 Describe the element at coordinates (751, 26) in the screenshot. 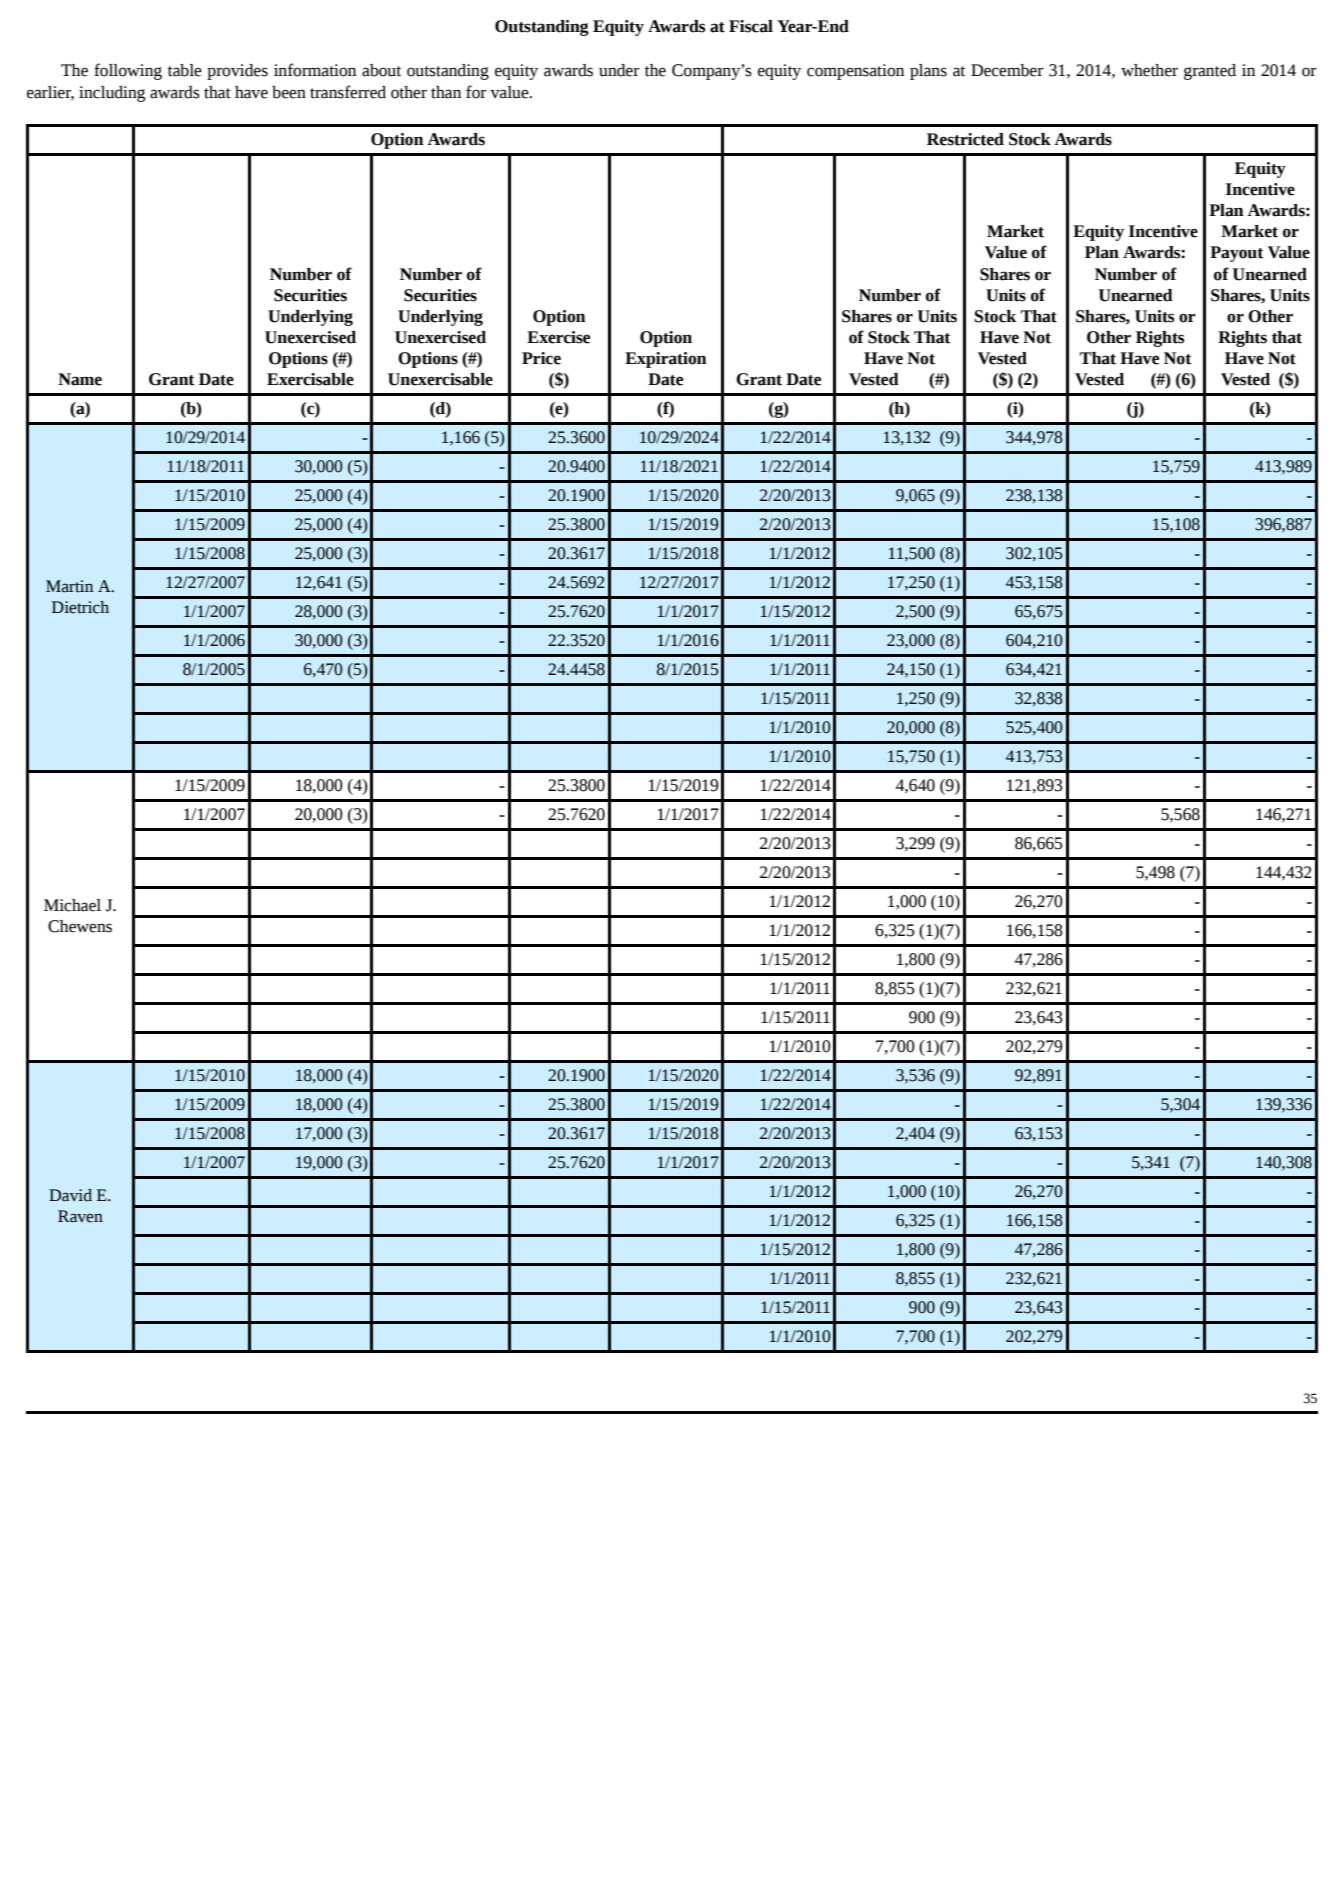

I see `Fiscal` at that location.
